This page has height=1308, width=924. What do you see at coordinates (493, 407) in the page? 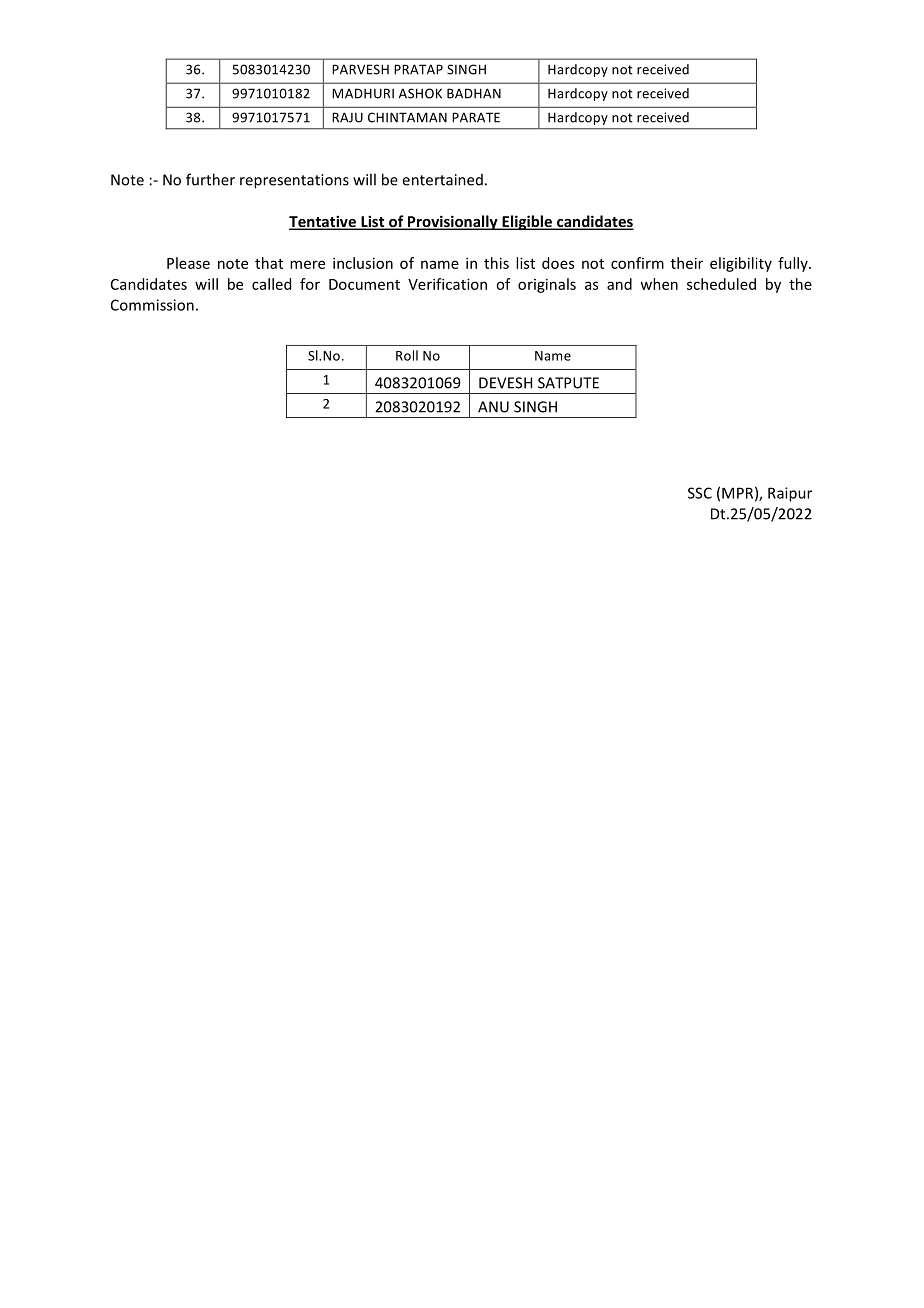
I see `ANU` at bounding box center [493, 407].
